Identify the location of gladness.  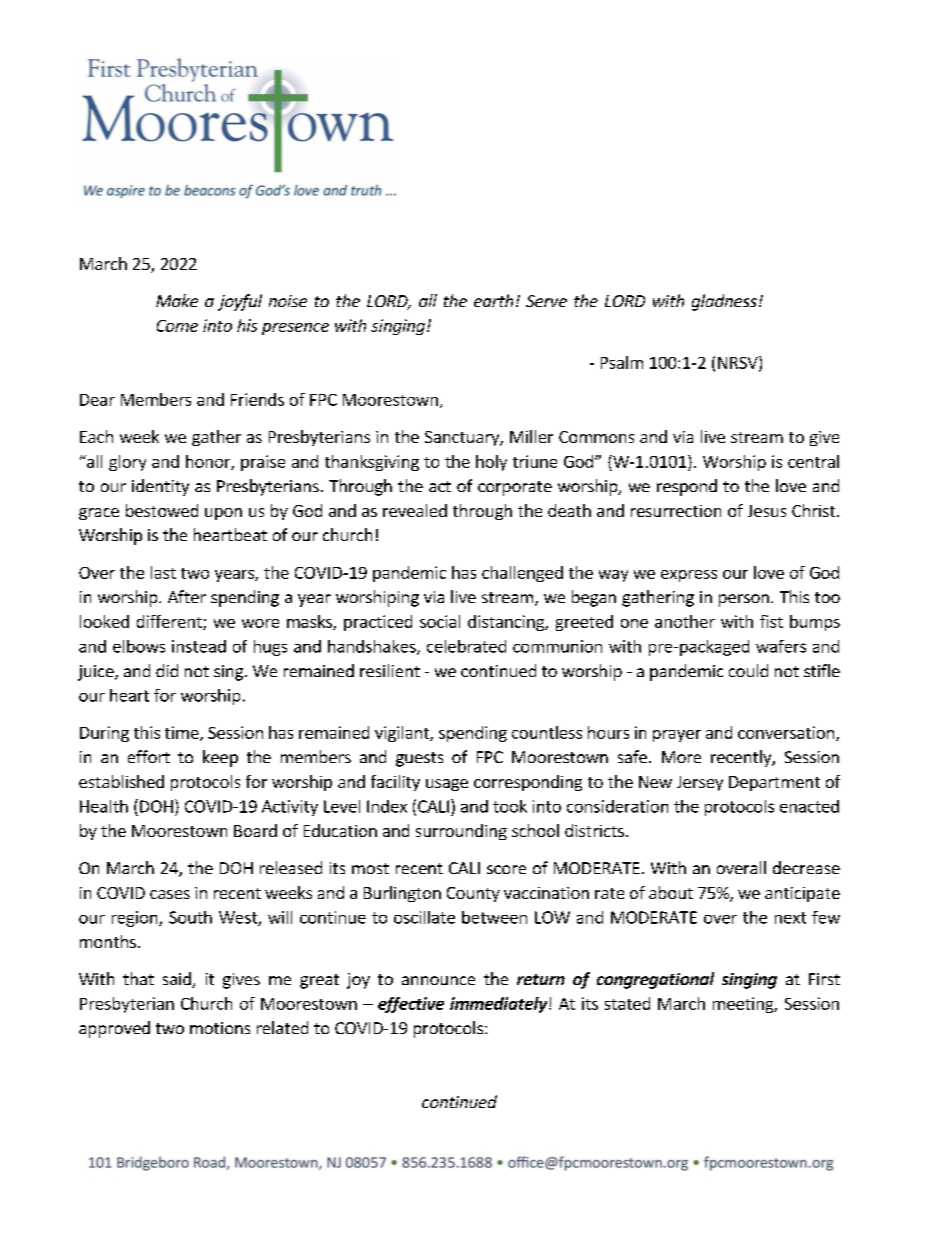
(724, 302).
